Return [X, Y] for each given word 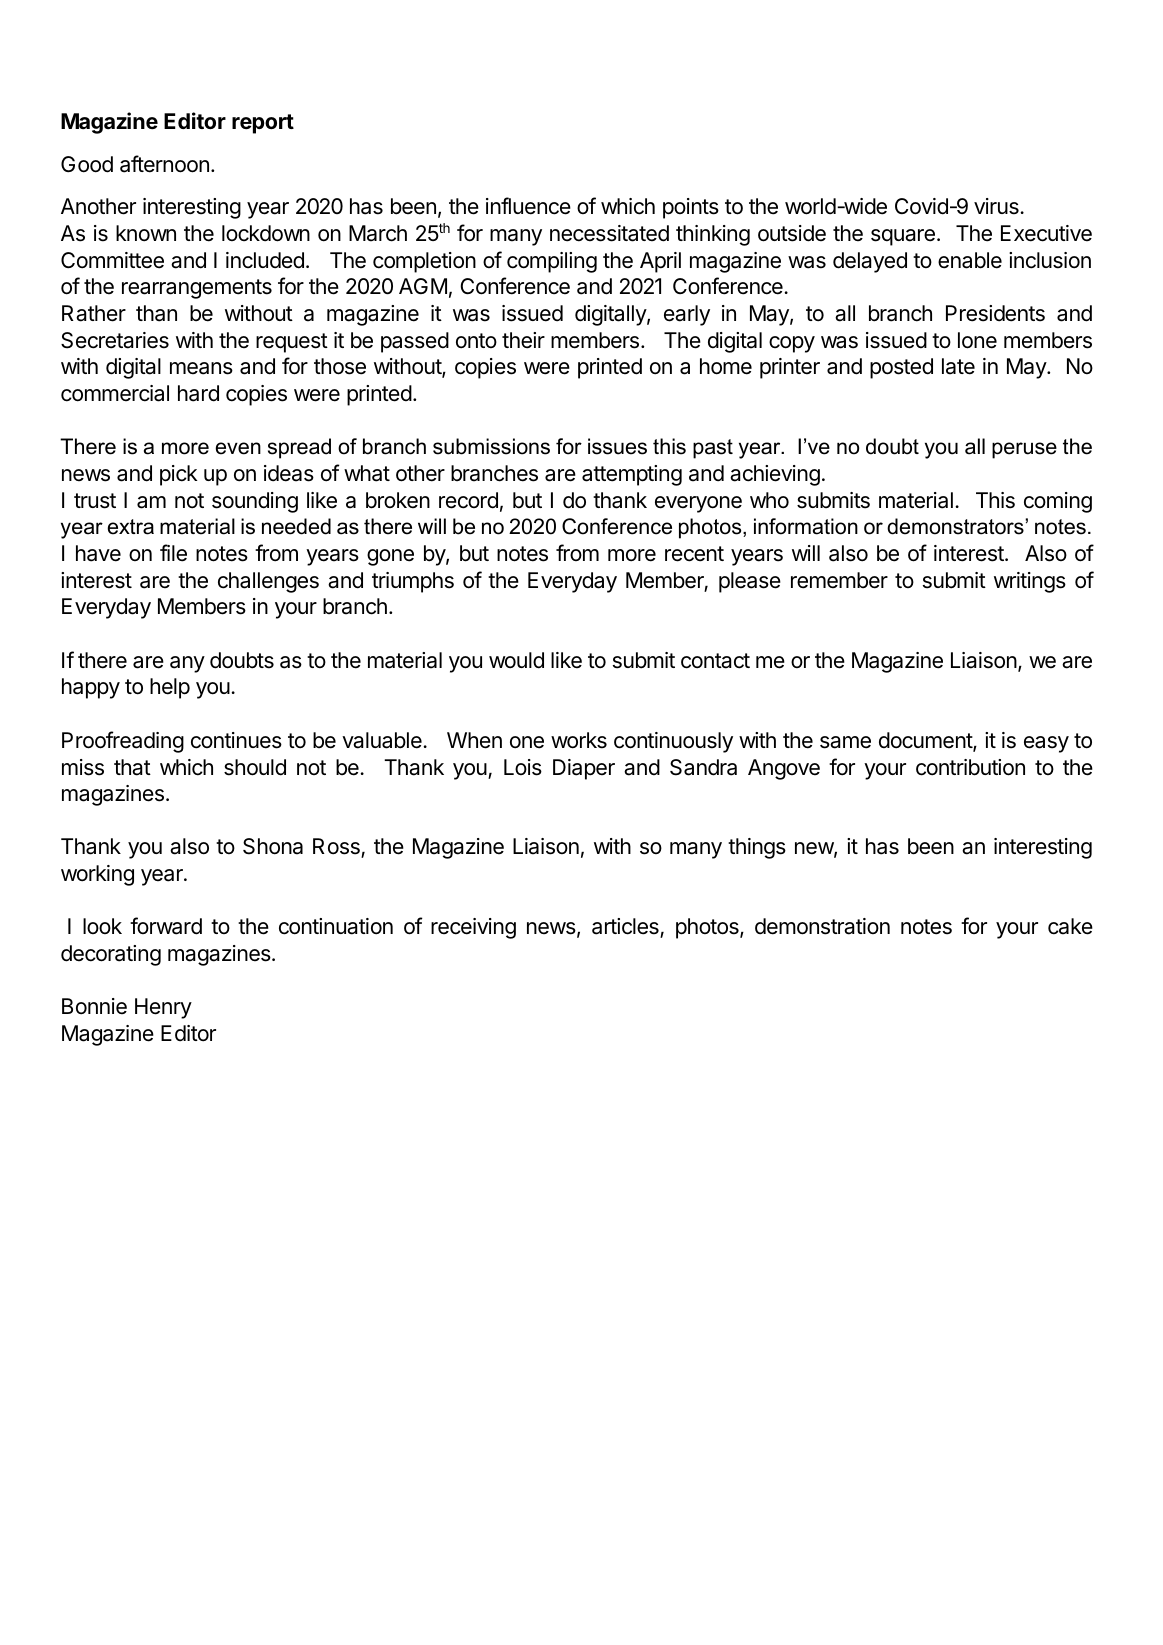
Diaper [584, 769]
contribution [970, 767]
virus [997, 206]
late [958, 366]
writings [1030, 582]
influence [528, 206]
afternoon [164, 164]
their [523, 340]
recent [694, 554]
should [255, 767]
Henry [163, 1008]
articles [626, 928]
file [173, 553]
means [201, 368]
